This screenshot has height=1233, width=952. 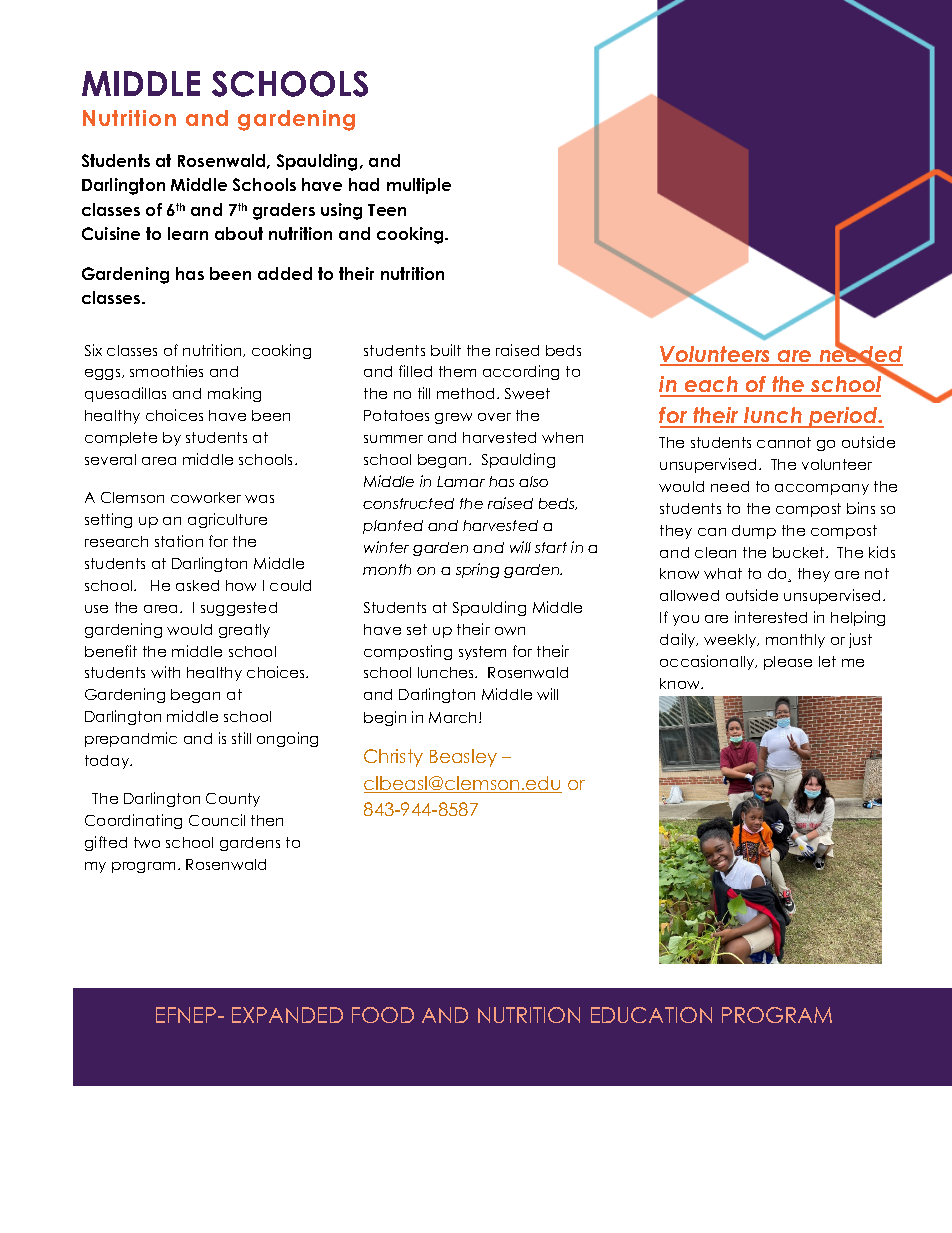 I want to click on learn, so click(x=188, y=233).
